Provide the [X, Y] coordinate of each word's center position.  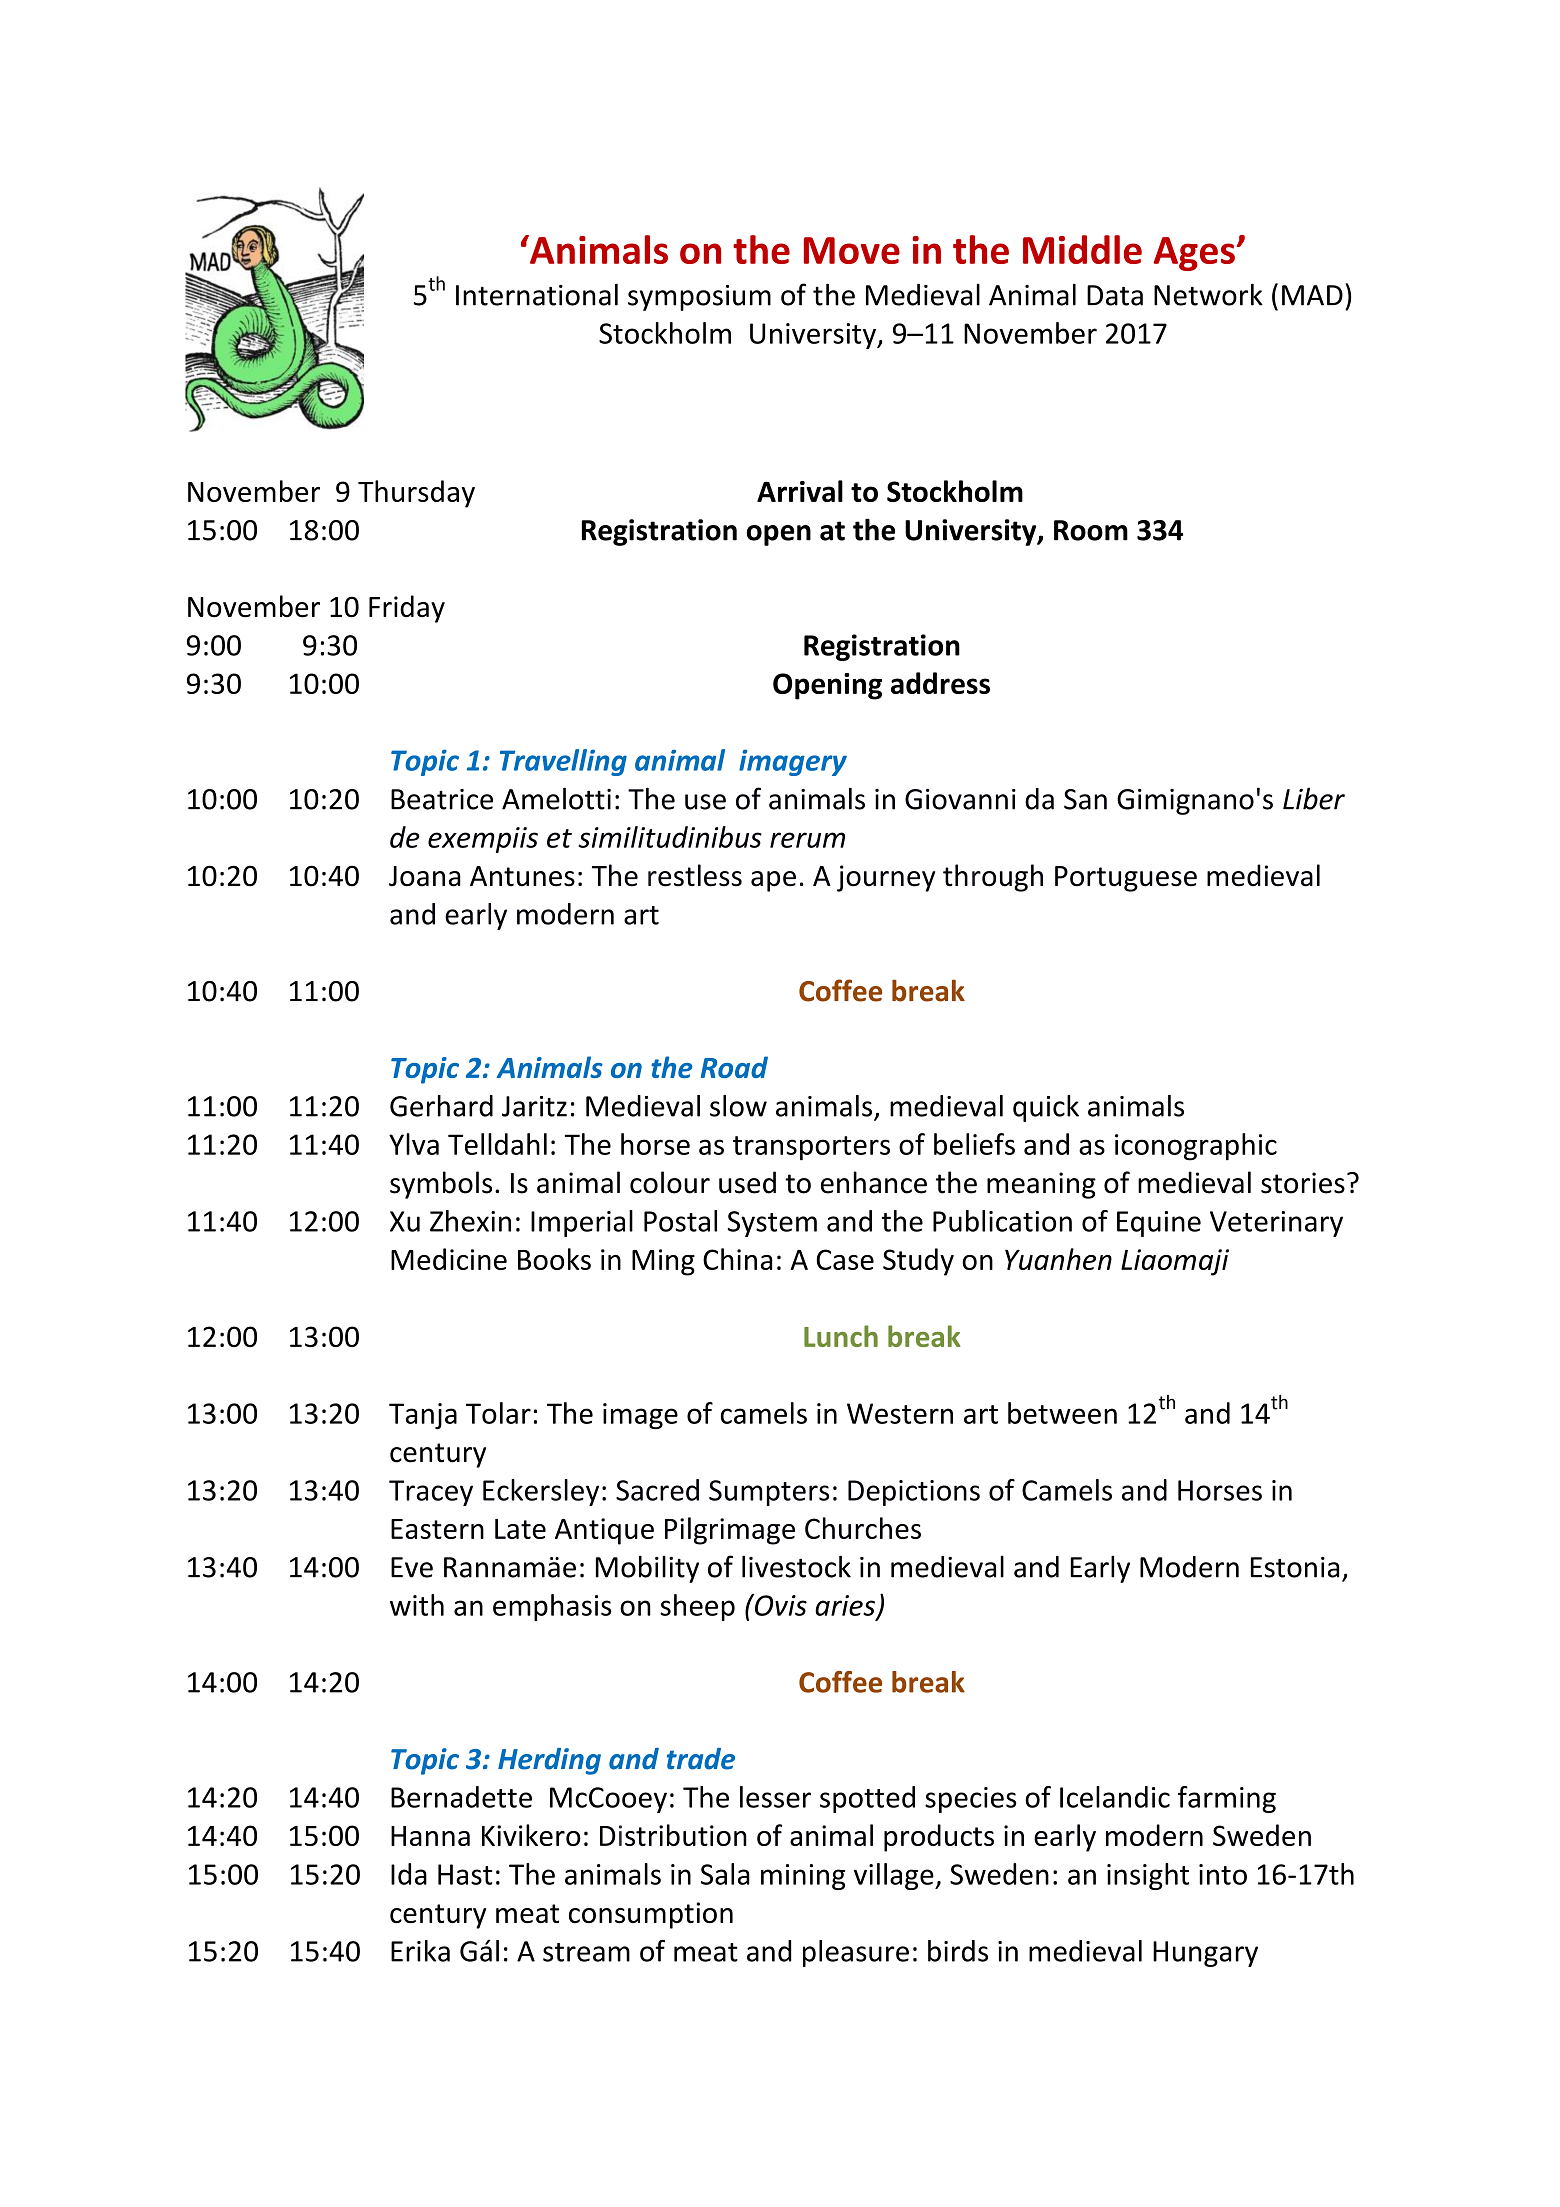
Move [852, 250]
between [1062, 1413]
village [895, 1876]
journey [886, 878]
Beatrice [442, 799]
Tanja [423, 1416]
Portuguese [1126, 879]
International [537, 294]
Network [1208, 294]
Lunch [841, 1336]
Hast [465, 1874]
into [1223, 1874]
